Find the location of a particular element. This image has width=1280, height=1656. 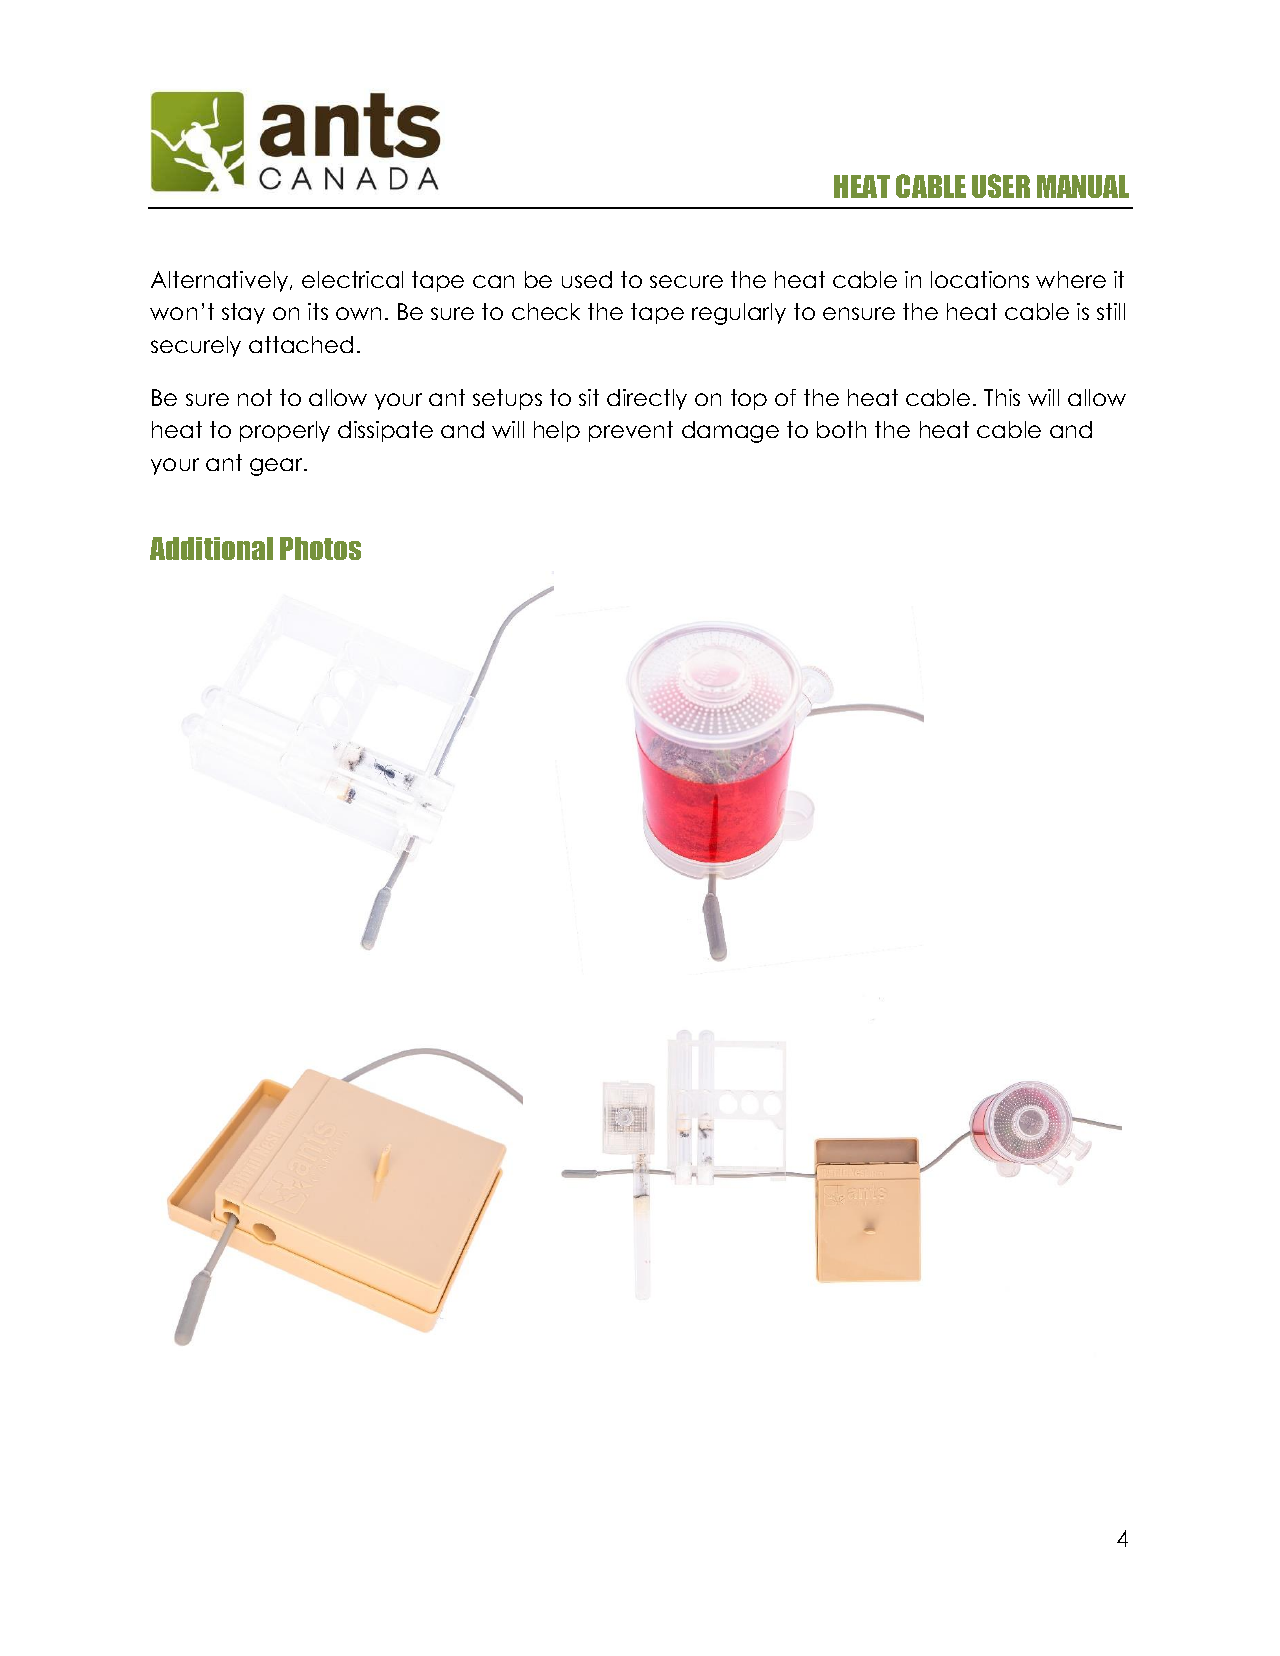

gear is located at coordinates (277, 467).
